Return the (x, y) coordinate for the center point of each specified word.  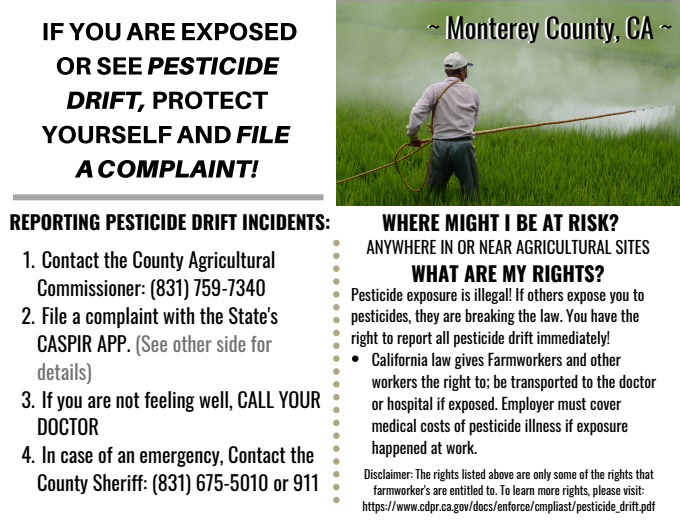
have (604, 315)
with (178, 315)
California (400, 359)
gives (469, 361)
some (565, 475)
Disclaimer (388, 474)
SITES (633, 247)
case (77, 457)
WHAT (435, 273)
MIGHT (472, 223)
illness (543, 425)
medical (394, 425)
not (128, 400)
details (63, 371)
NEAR (496, 247)
